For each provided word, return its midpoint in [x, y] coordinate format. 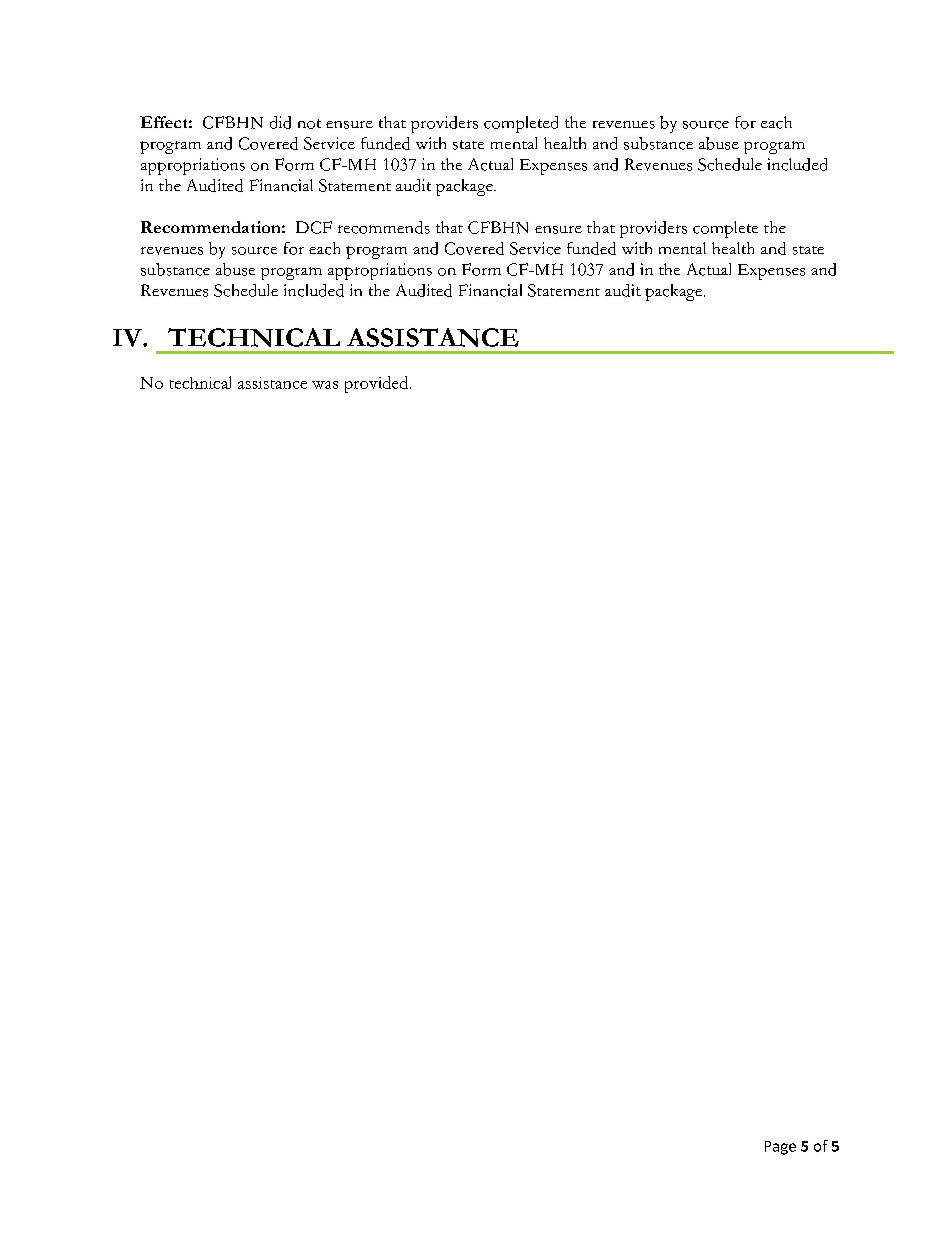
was [325, 385]
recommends [384, 227]
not [309, 124]
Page [780, 1148]
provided [378, 384]
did [280, 122]
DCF [314, 227]
